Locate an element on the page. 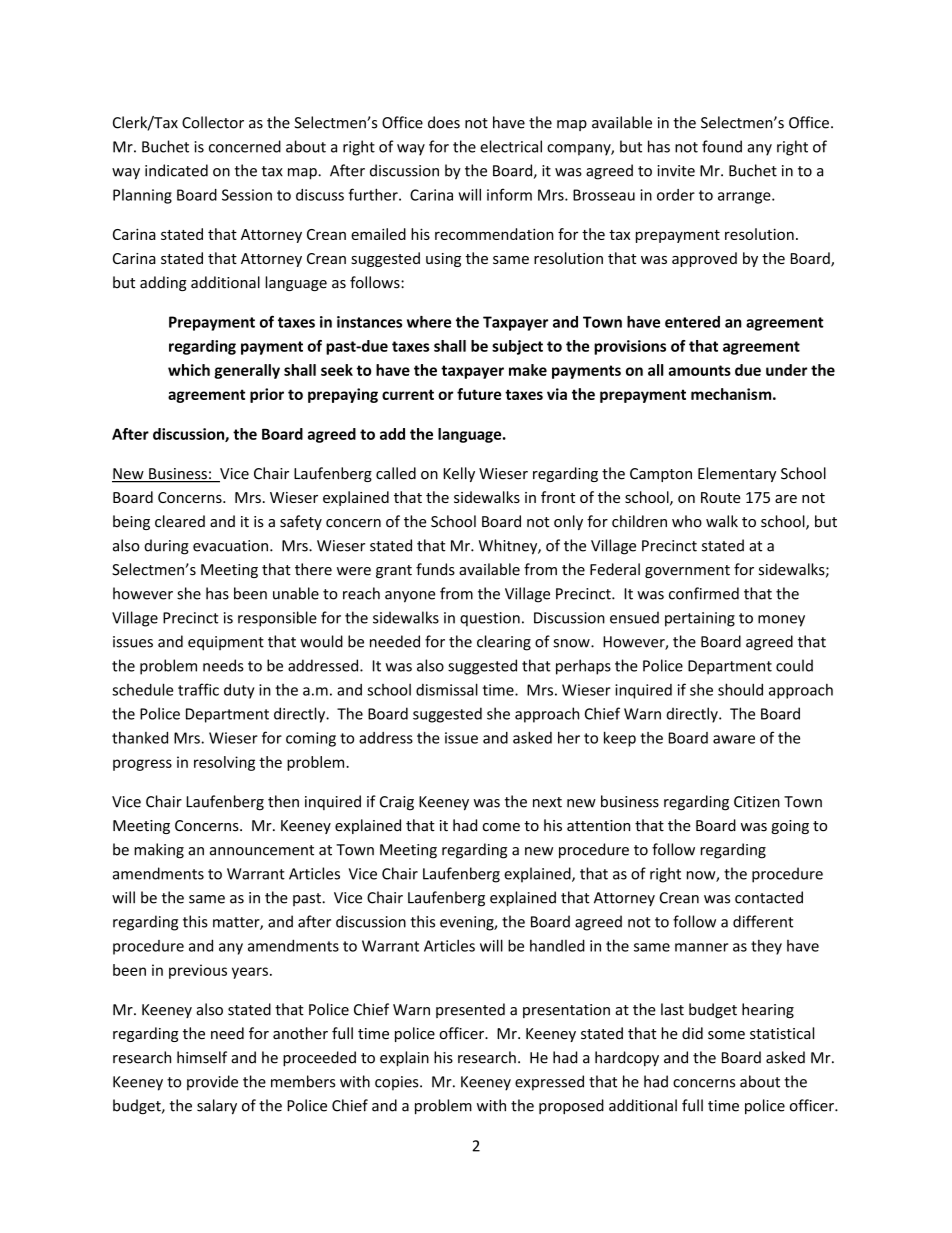 This image has height=1233, width=952. does is located at coordinates (444, 122).
